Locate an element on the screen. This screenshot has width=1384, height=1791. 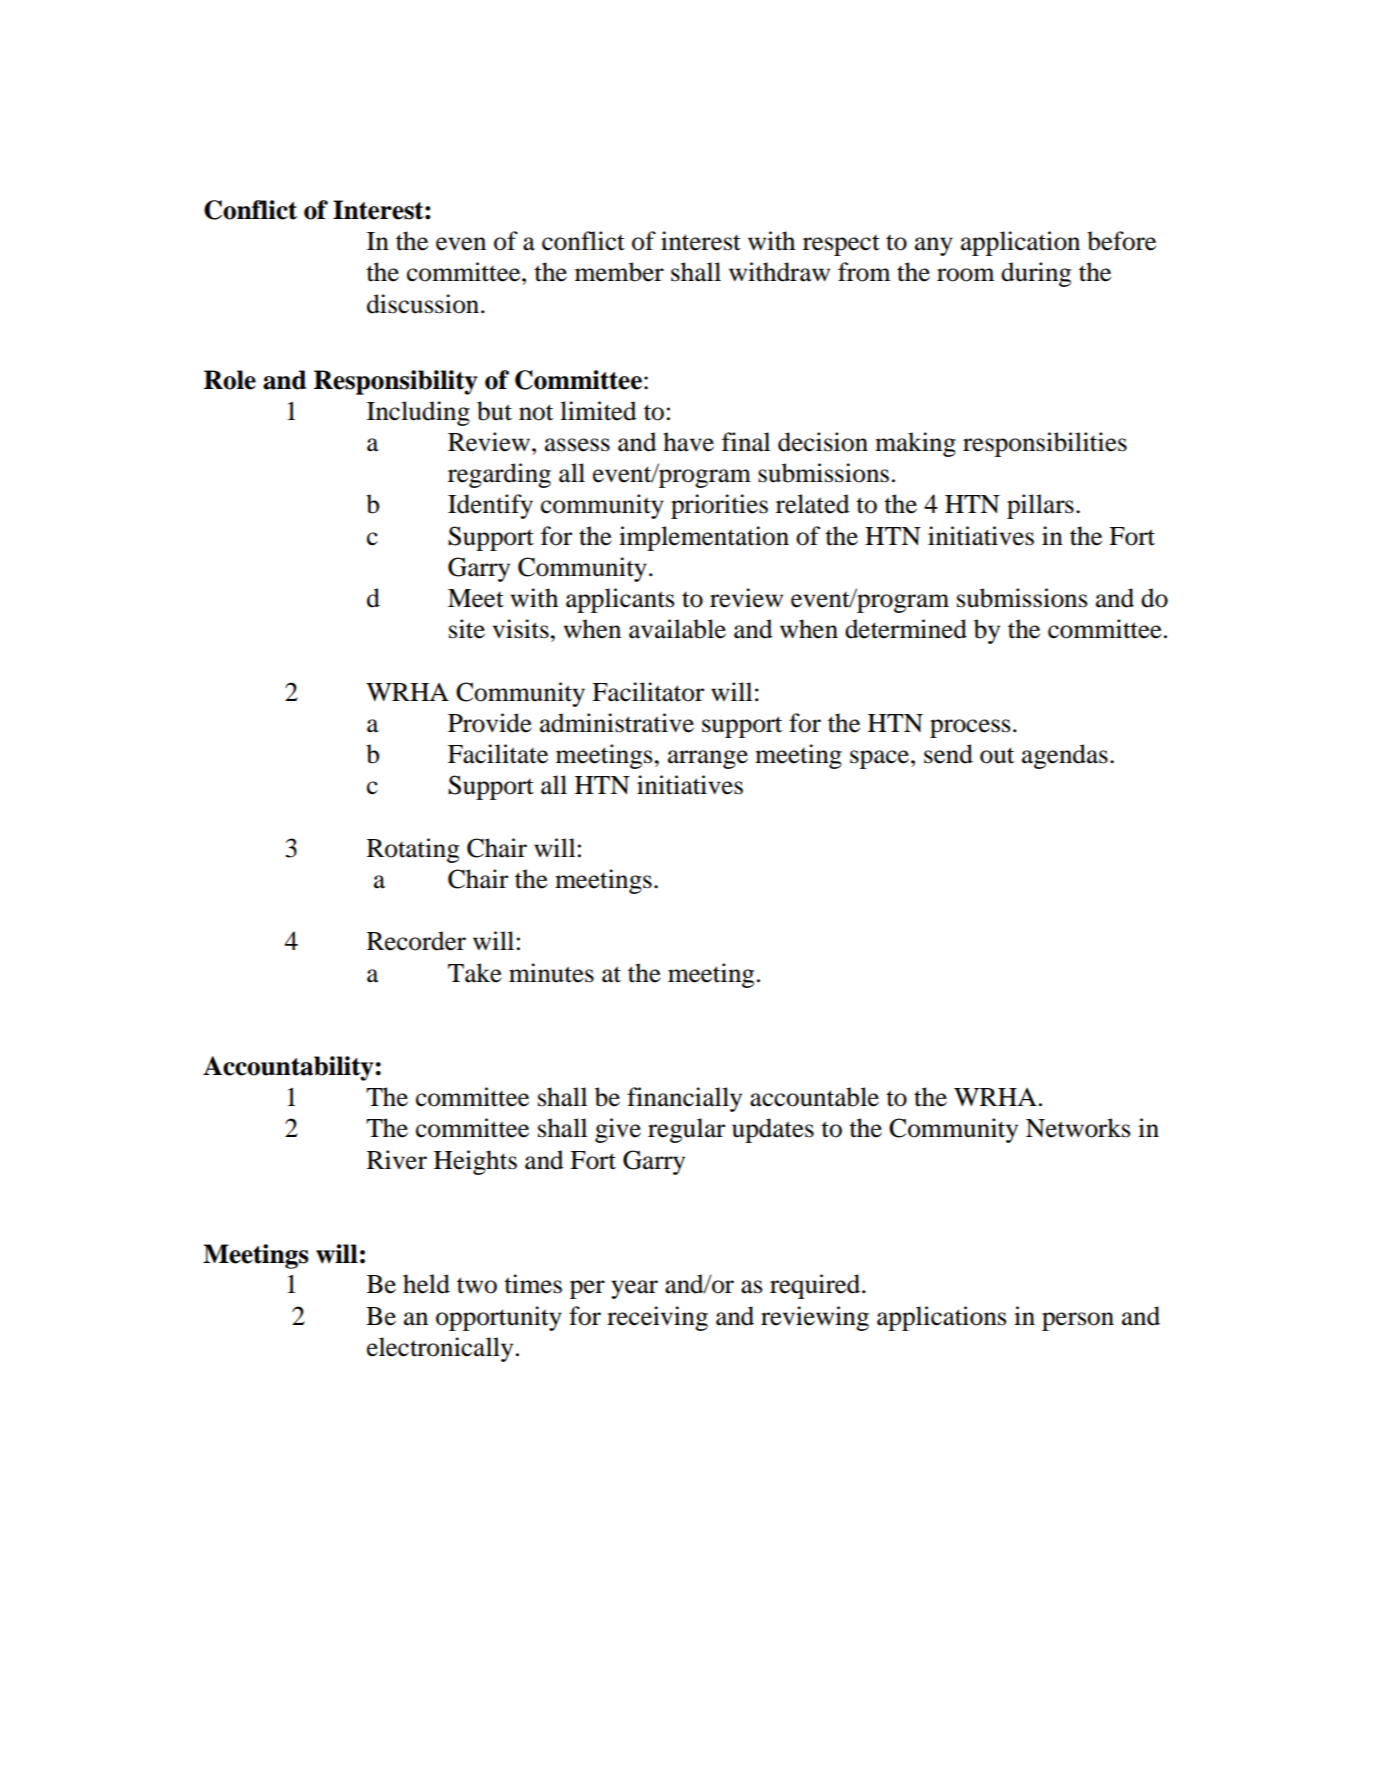
discussion is located at coordinates (424, 304).
